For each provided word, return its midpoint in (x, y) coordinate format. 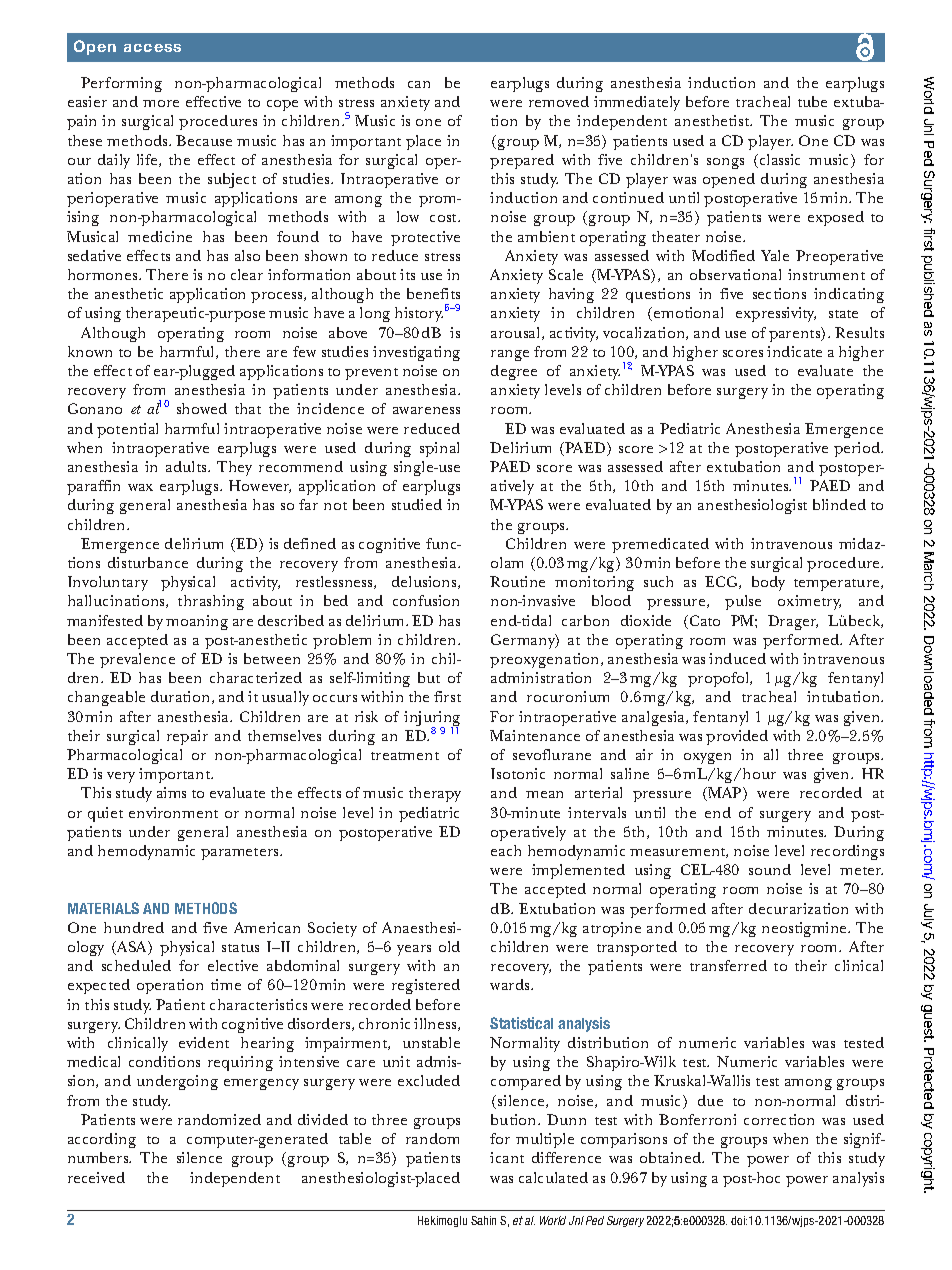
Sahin (483, 1220)
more (161, 103)
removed (559, 101)
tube (812, 101)
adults (187, 466)
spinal (439, 449)
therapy (435, 794)
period (858, 449)
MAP (725, 794)
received (96, 1177)
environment (173, 812)
